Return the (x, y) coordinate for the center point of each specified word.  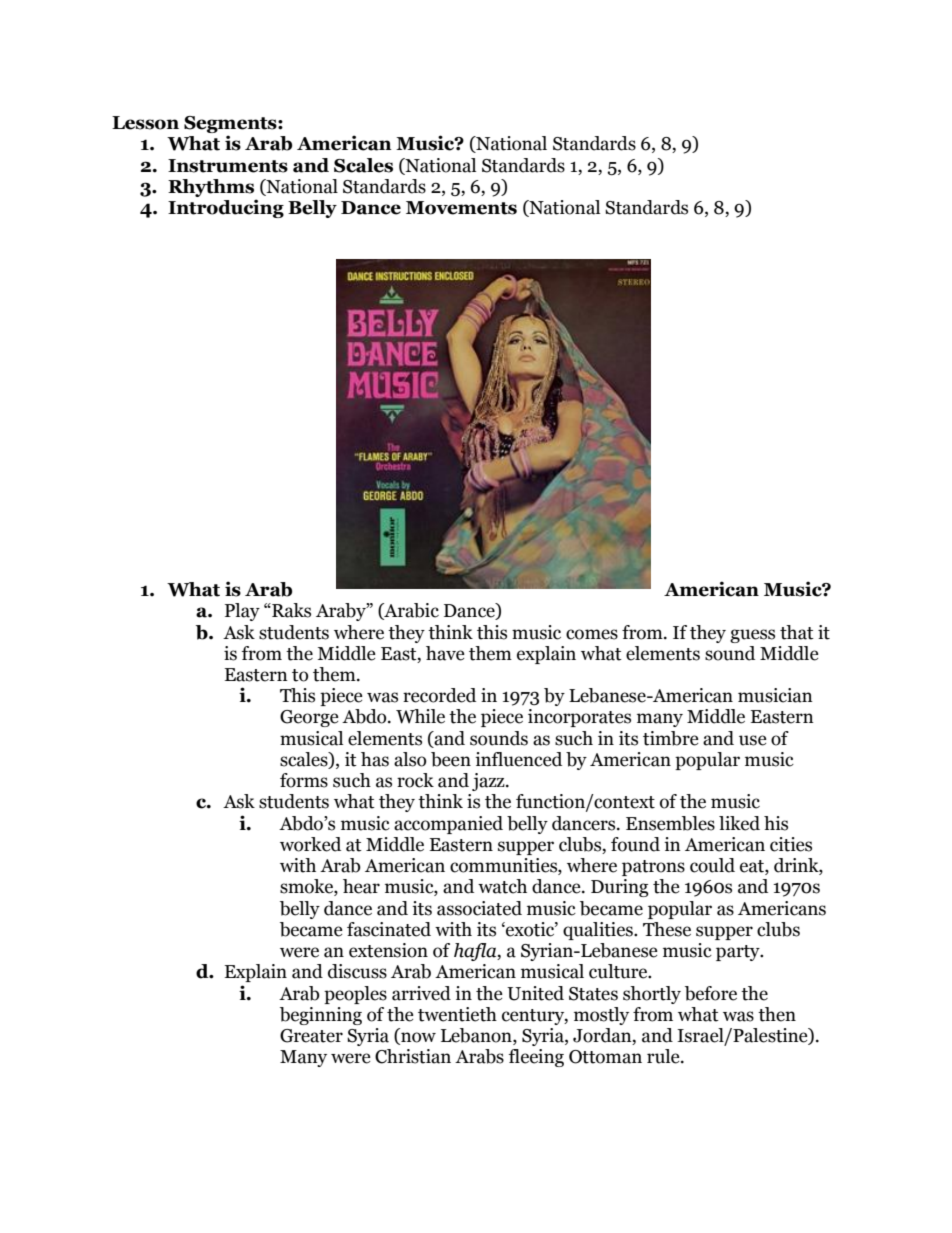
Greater (311, 1036)
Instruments (228, 166)
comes (592, 634)
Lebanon (477, 1036)
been (451, 759)
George (309, 718)
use (753, 740)
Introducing (226, 208)
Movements (461, 208)
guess (752, 636)
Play (242, 612)
